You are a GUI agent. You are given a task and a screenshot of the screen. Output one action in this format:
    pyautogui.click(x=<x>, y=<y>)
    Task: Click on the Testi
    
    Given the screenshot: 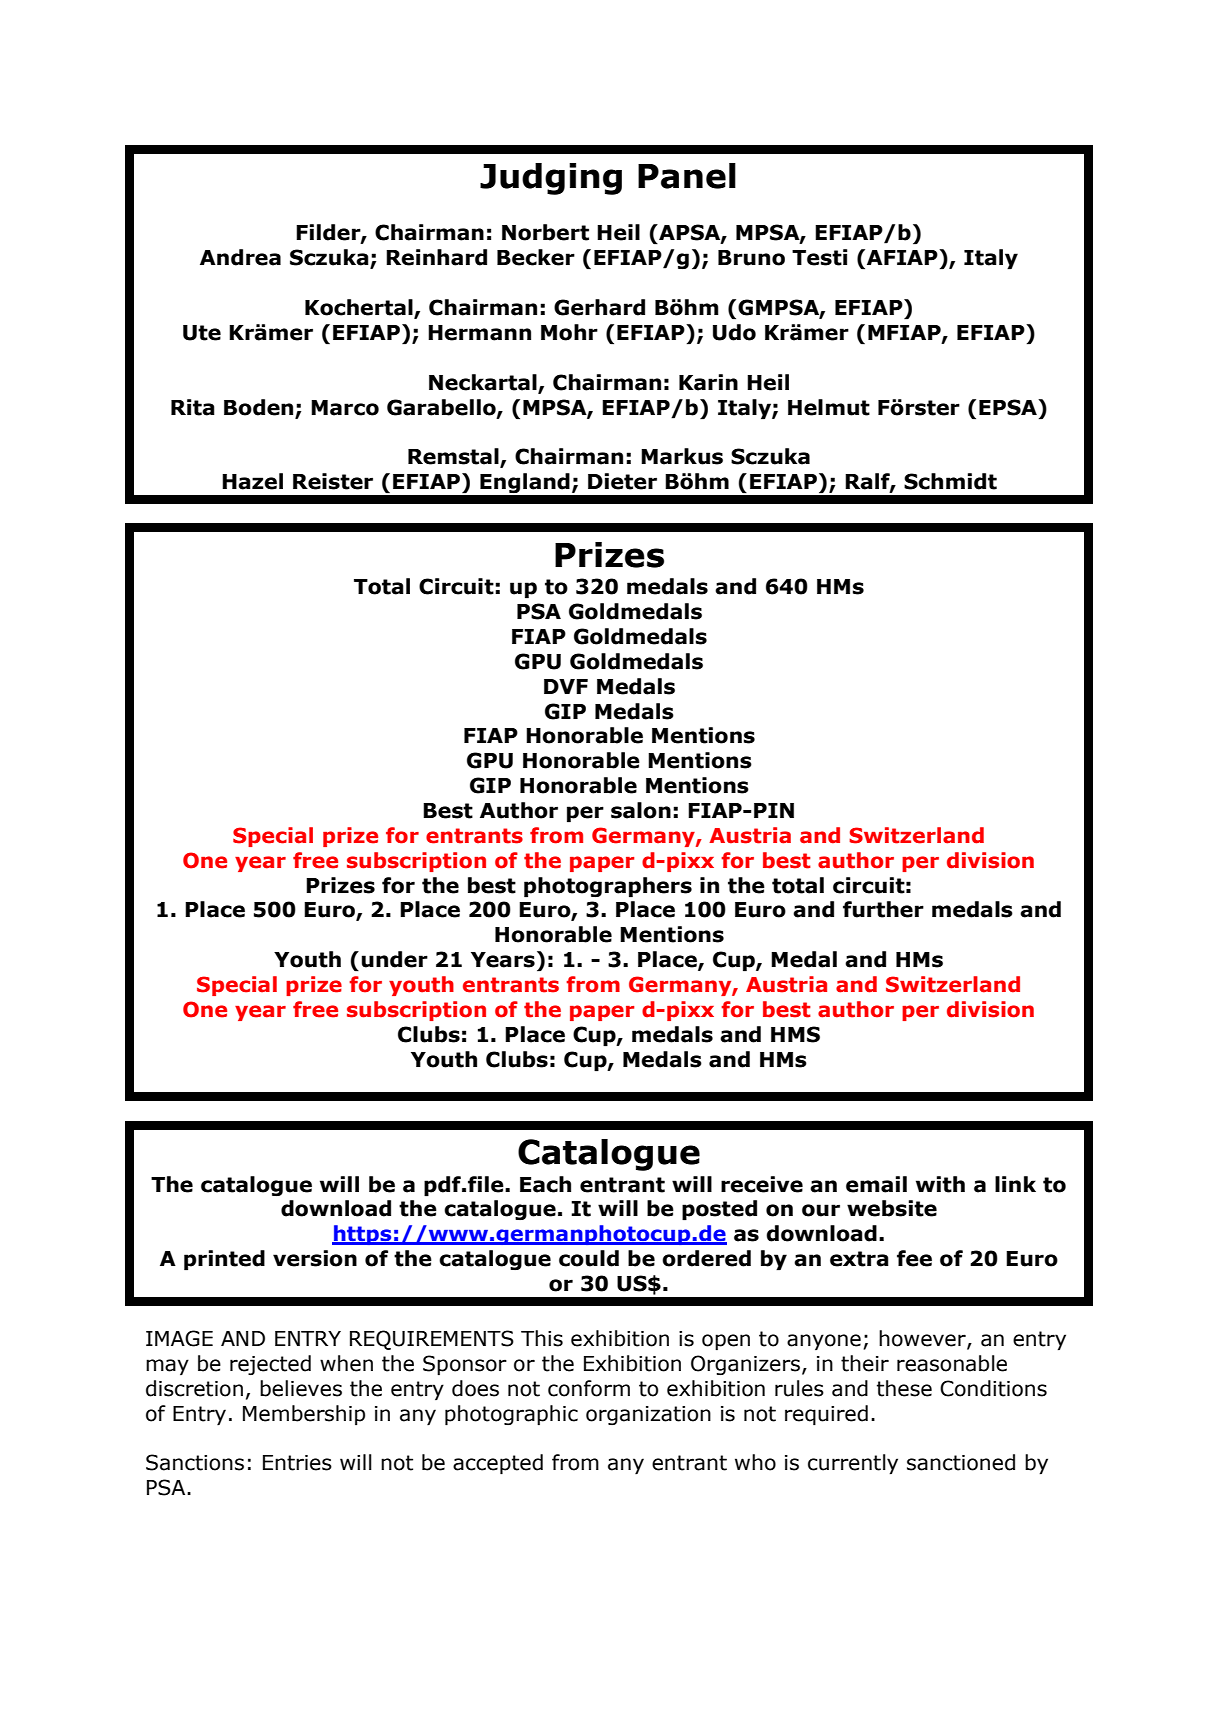 What is the action you would take?
    pyautogui.click(x=820, y=257)
